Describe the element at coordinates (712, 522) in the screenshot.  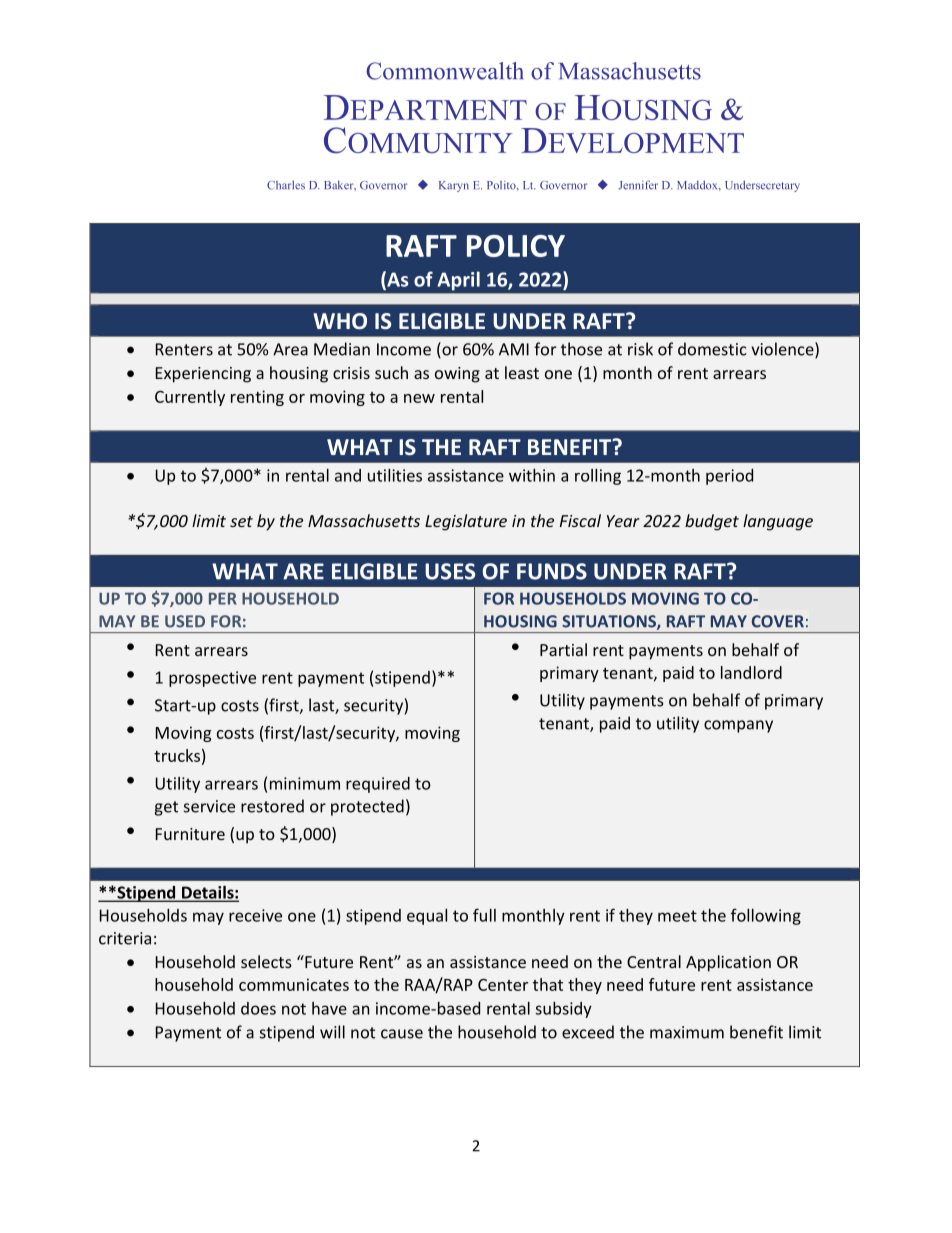
I see `budget` at that location.
